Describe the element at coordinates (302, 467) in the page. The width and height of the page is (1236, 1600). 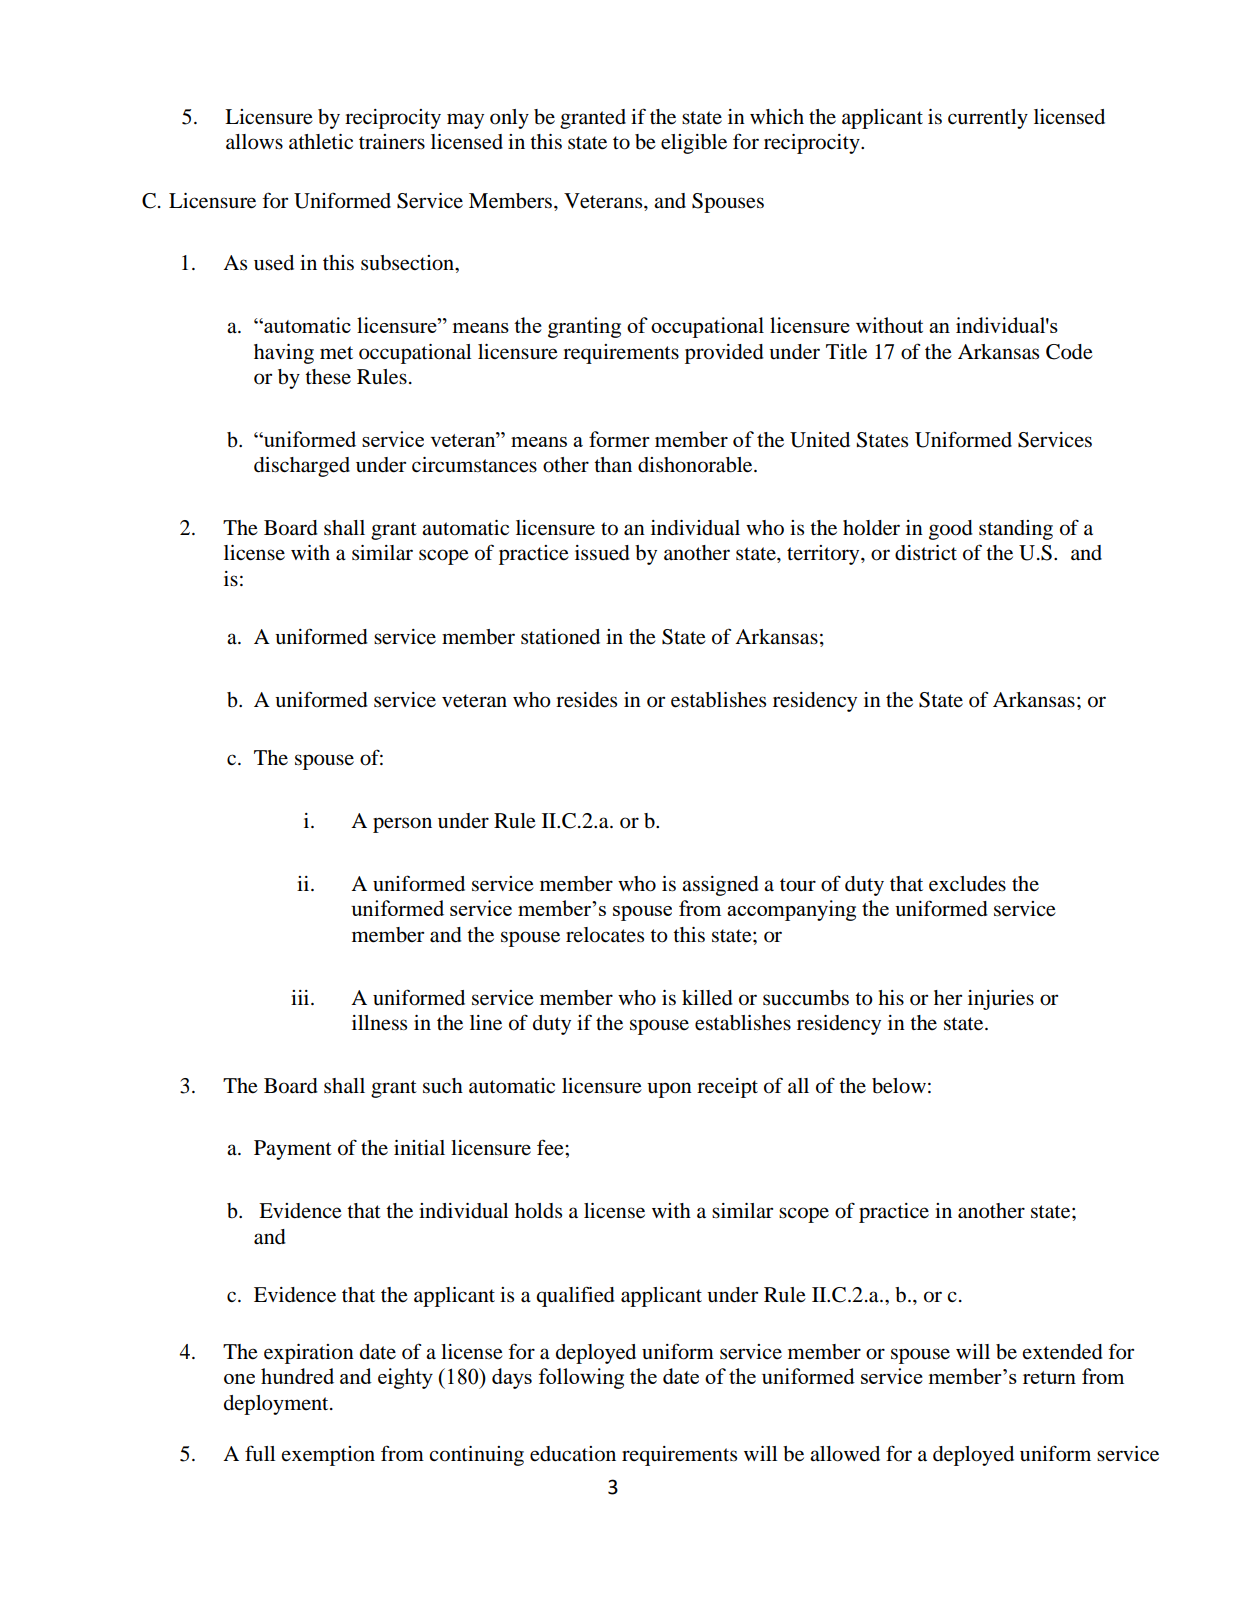
I see `discharged` at that location.
